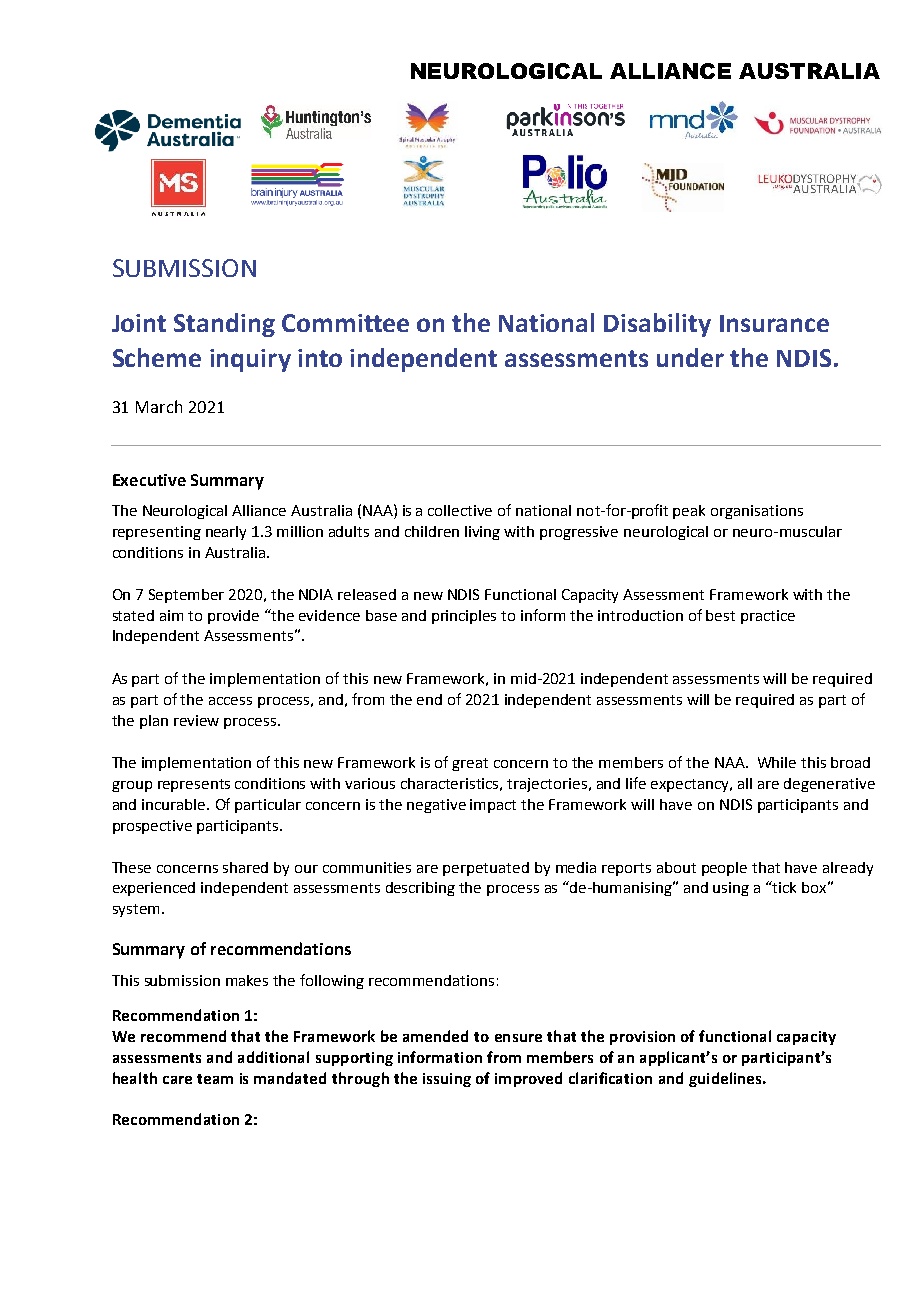 This document has width=924, height=1308. I want to click on describing, so click(420, 889).
